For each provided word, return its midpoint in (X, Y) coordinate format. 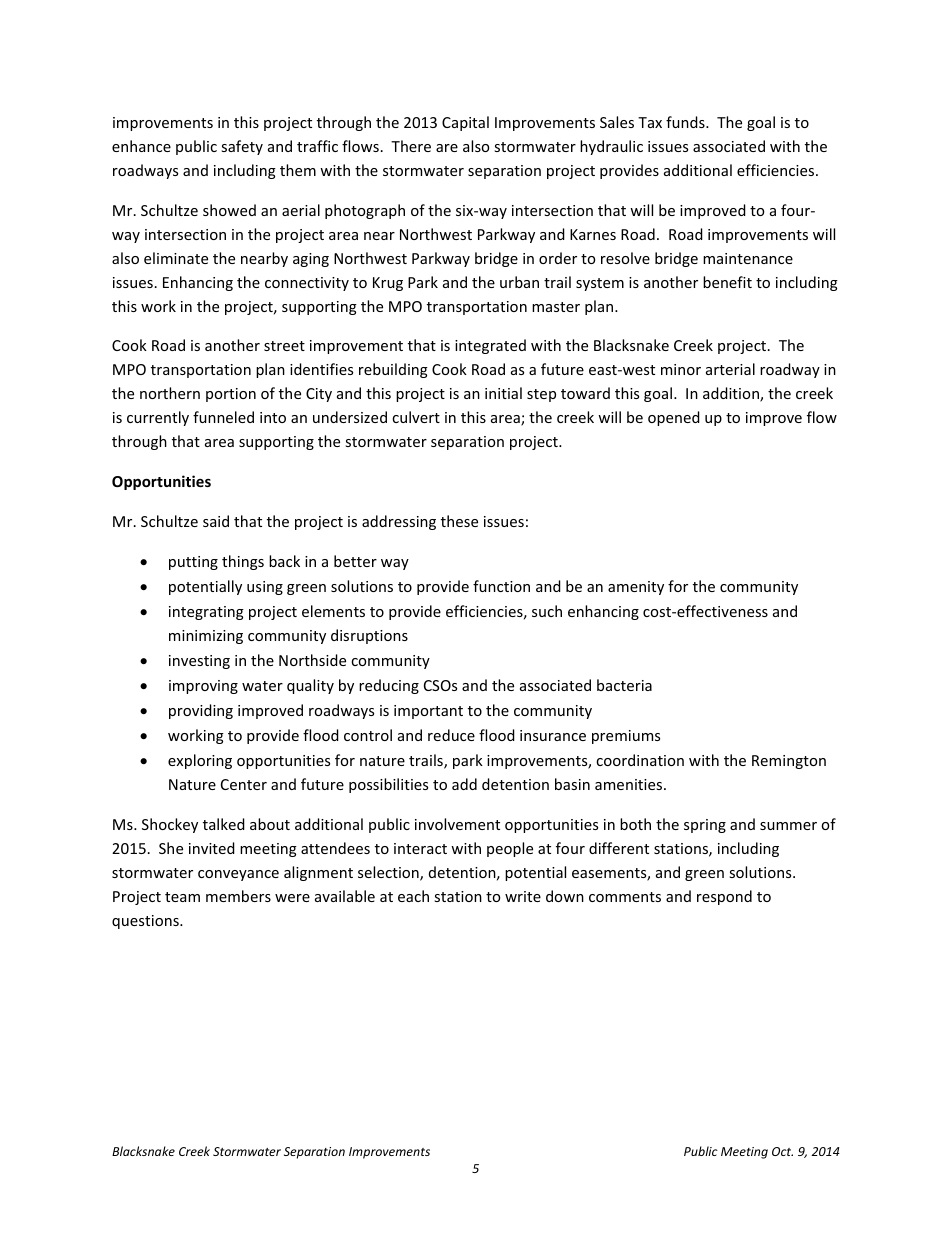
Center (244, 784)
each (413, 896)
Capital (465, 123)
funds (686, 122)
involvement (457, 824)
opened (674, 418)
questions (146, 922)
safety (242, 147)
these (459, 521)
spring (705, 826)
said (216, 521)
